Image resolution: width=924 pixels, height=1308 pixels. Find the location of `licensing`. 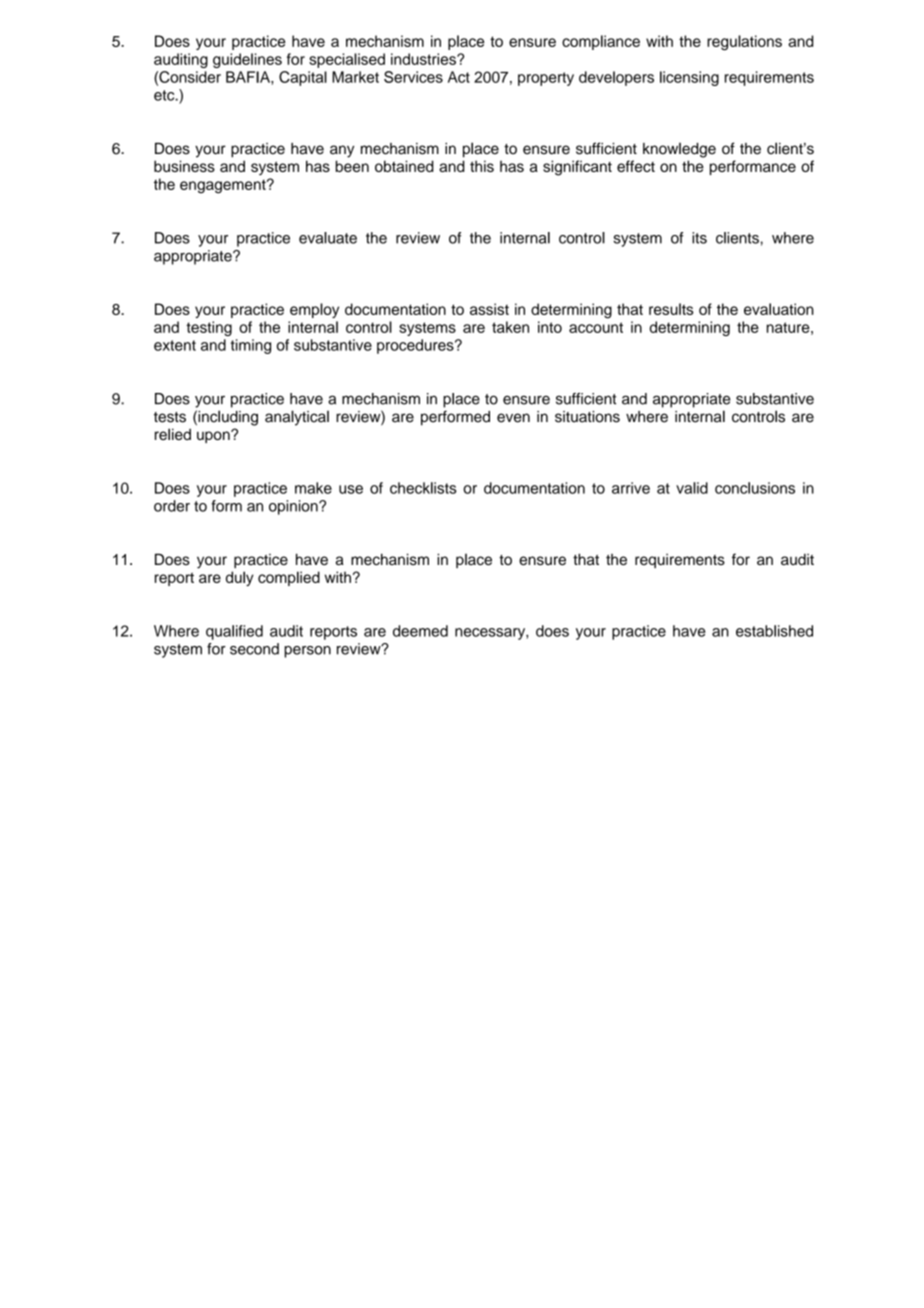

licensing is located at coordinates (689, 78).
